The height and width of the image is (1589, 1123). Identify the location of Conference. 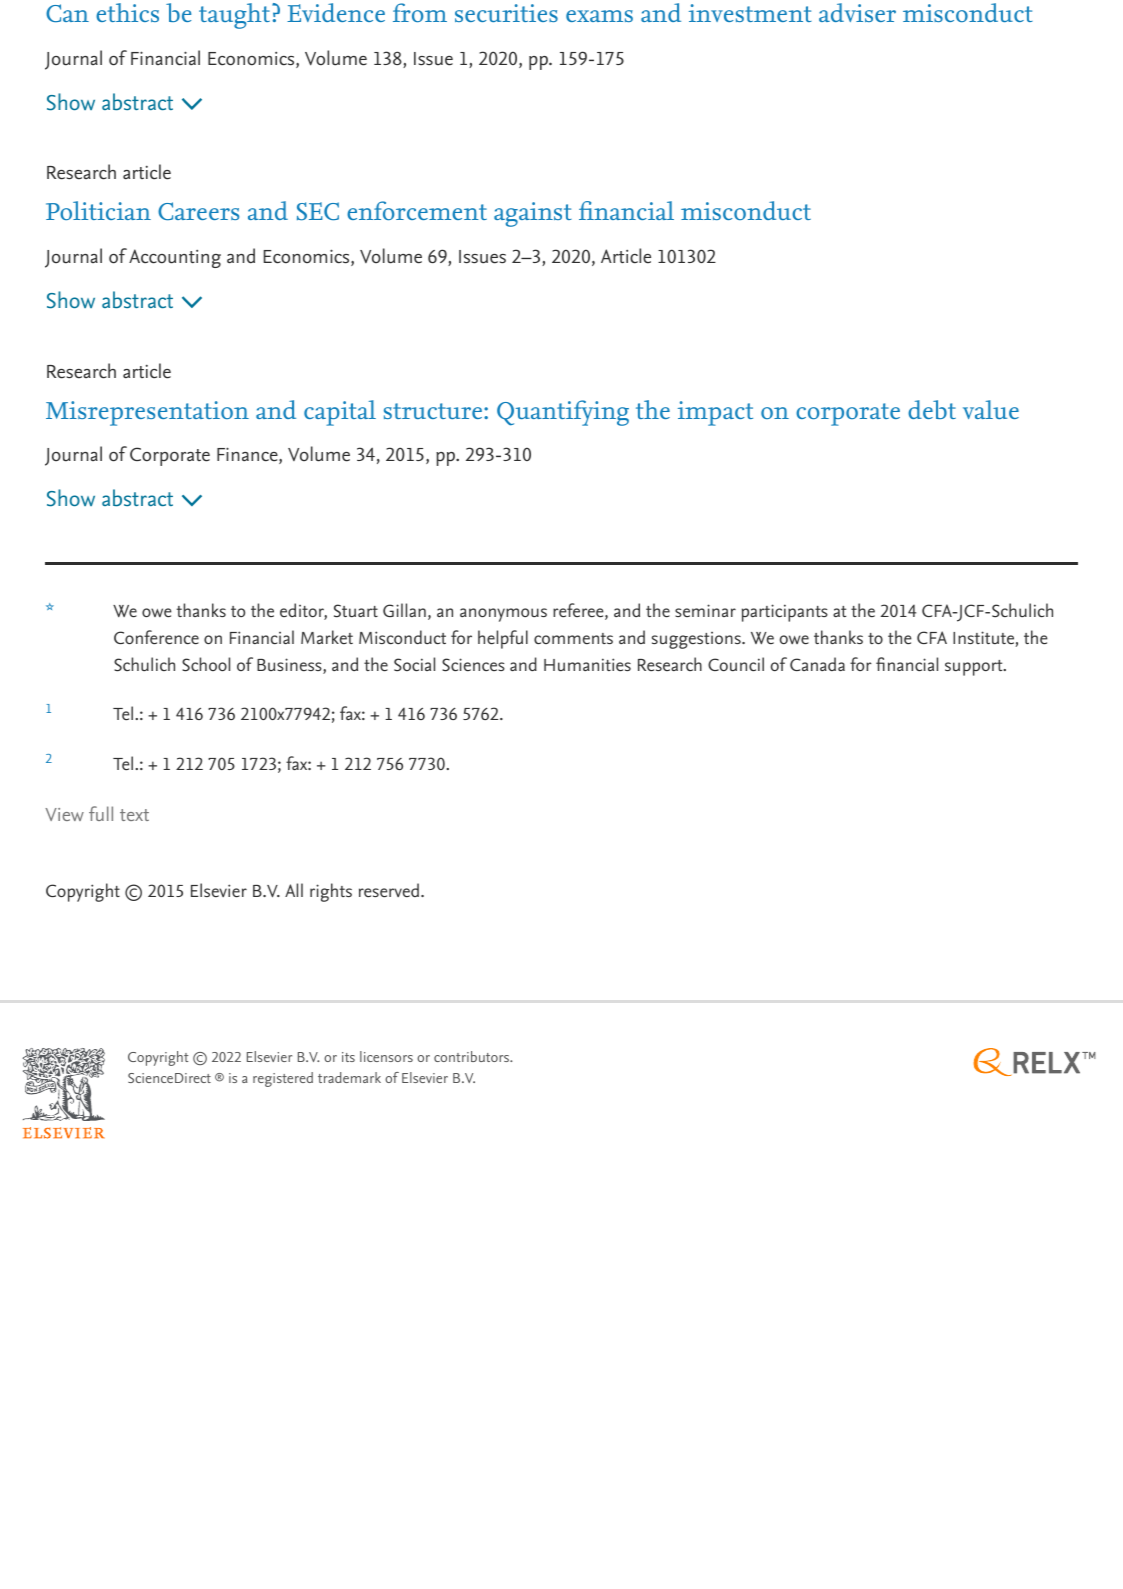
(156, 637).
